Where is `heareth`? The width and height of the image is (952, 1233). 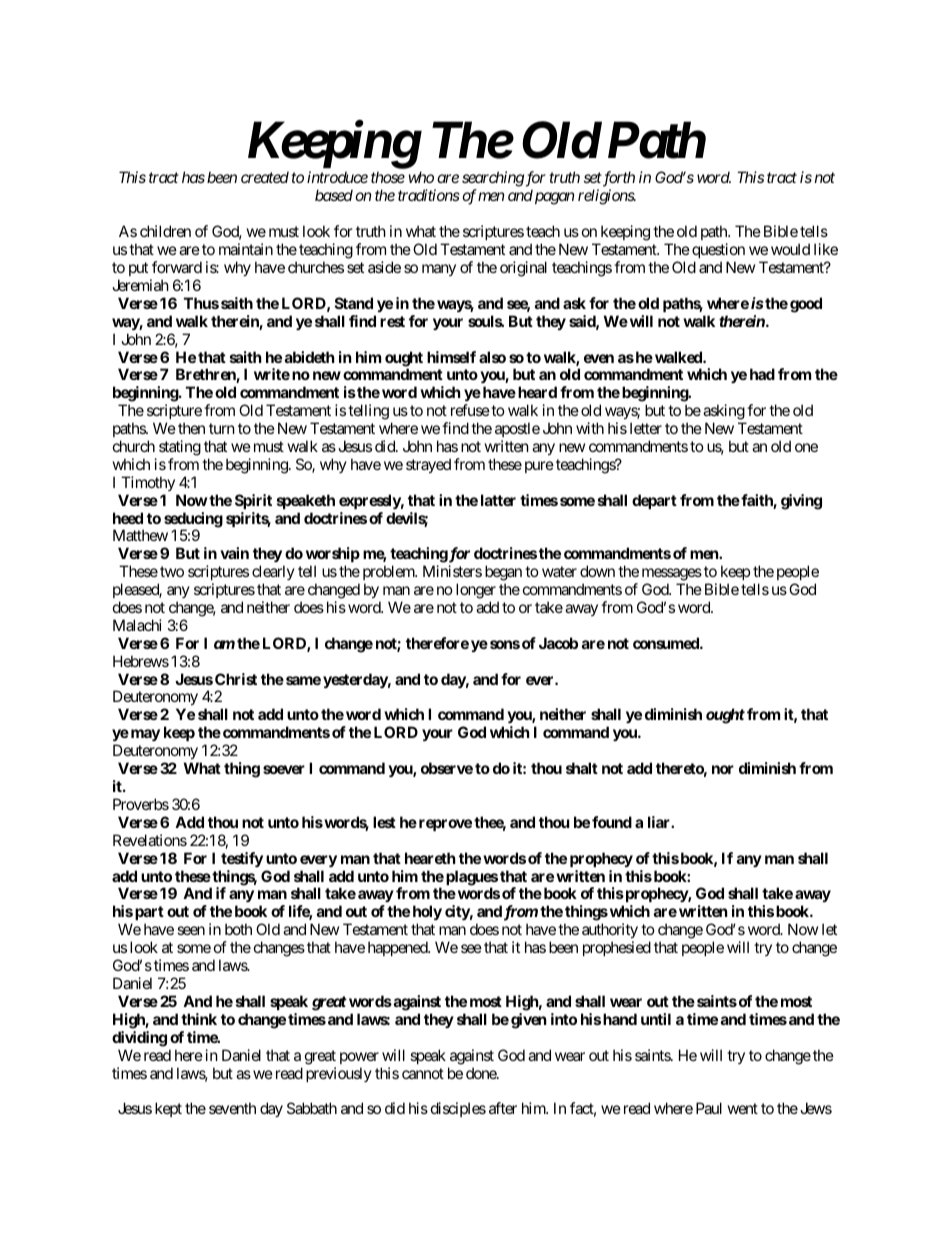 heareth is located at coordinates (430, 858).
